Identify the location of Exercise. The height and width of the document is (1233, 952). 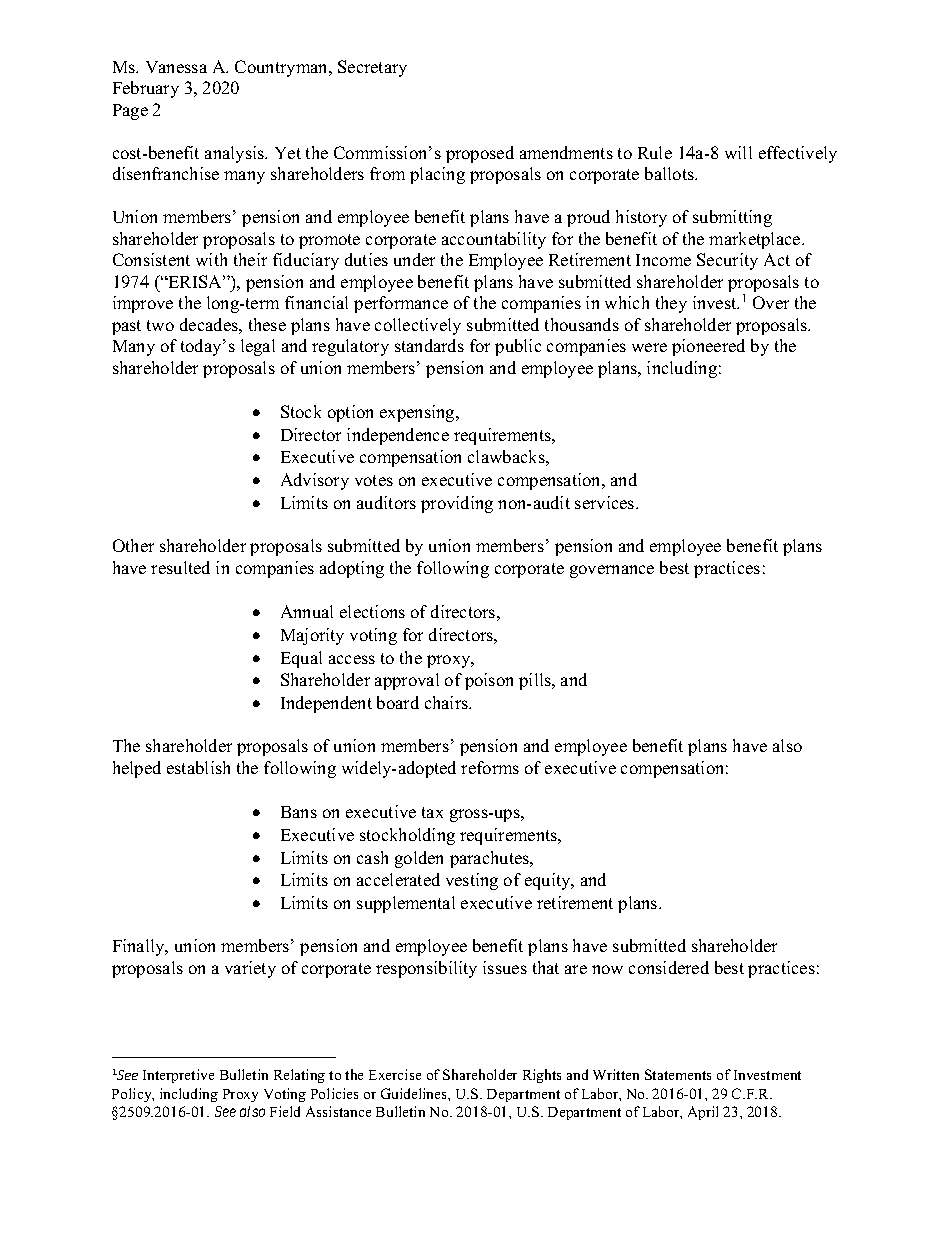
(395, 1074).
